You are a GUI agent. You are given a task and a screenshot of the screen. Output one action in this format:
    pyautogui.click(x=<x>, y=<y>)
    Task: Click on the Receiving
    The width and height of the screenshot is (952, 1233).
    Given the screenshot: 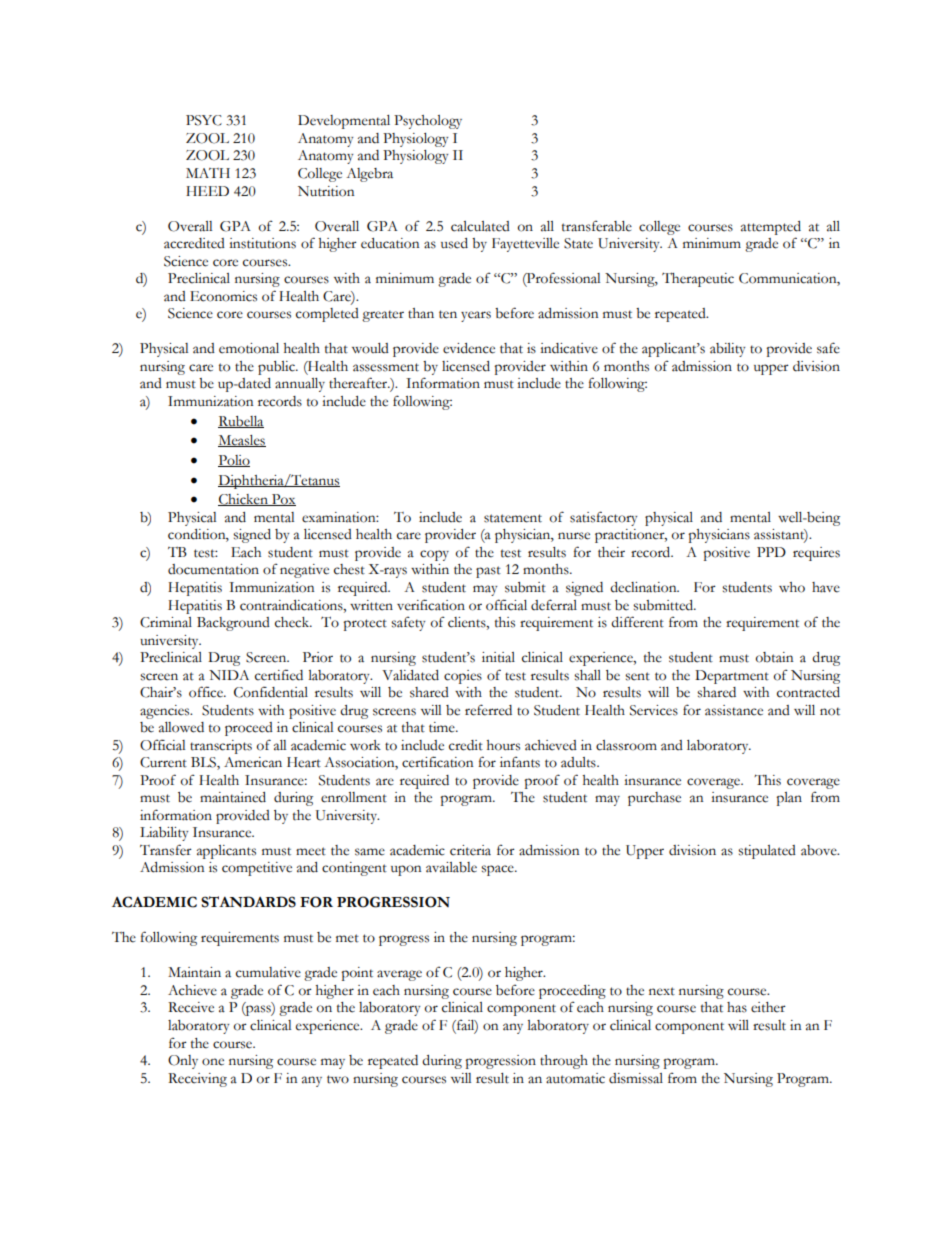 What is the action you would take?
    pyautogui.click(x=197, y=1080)
